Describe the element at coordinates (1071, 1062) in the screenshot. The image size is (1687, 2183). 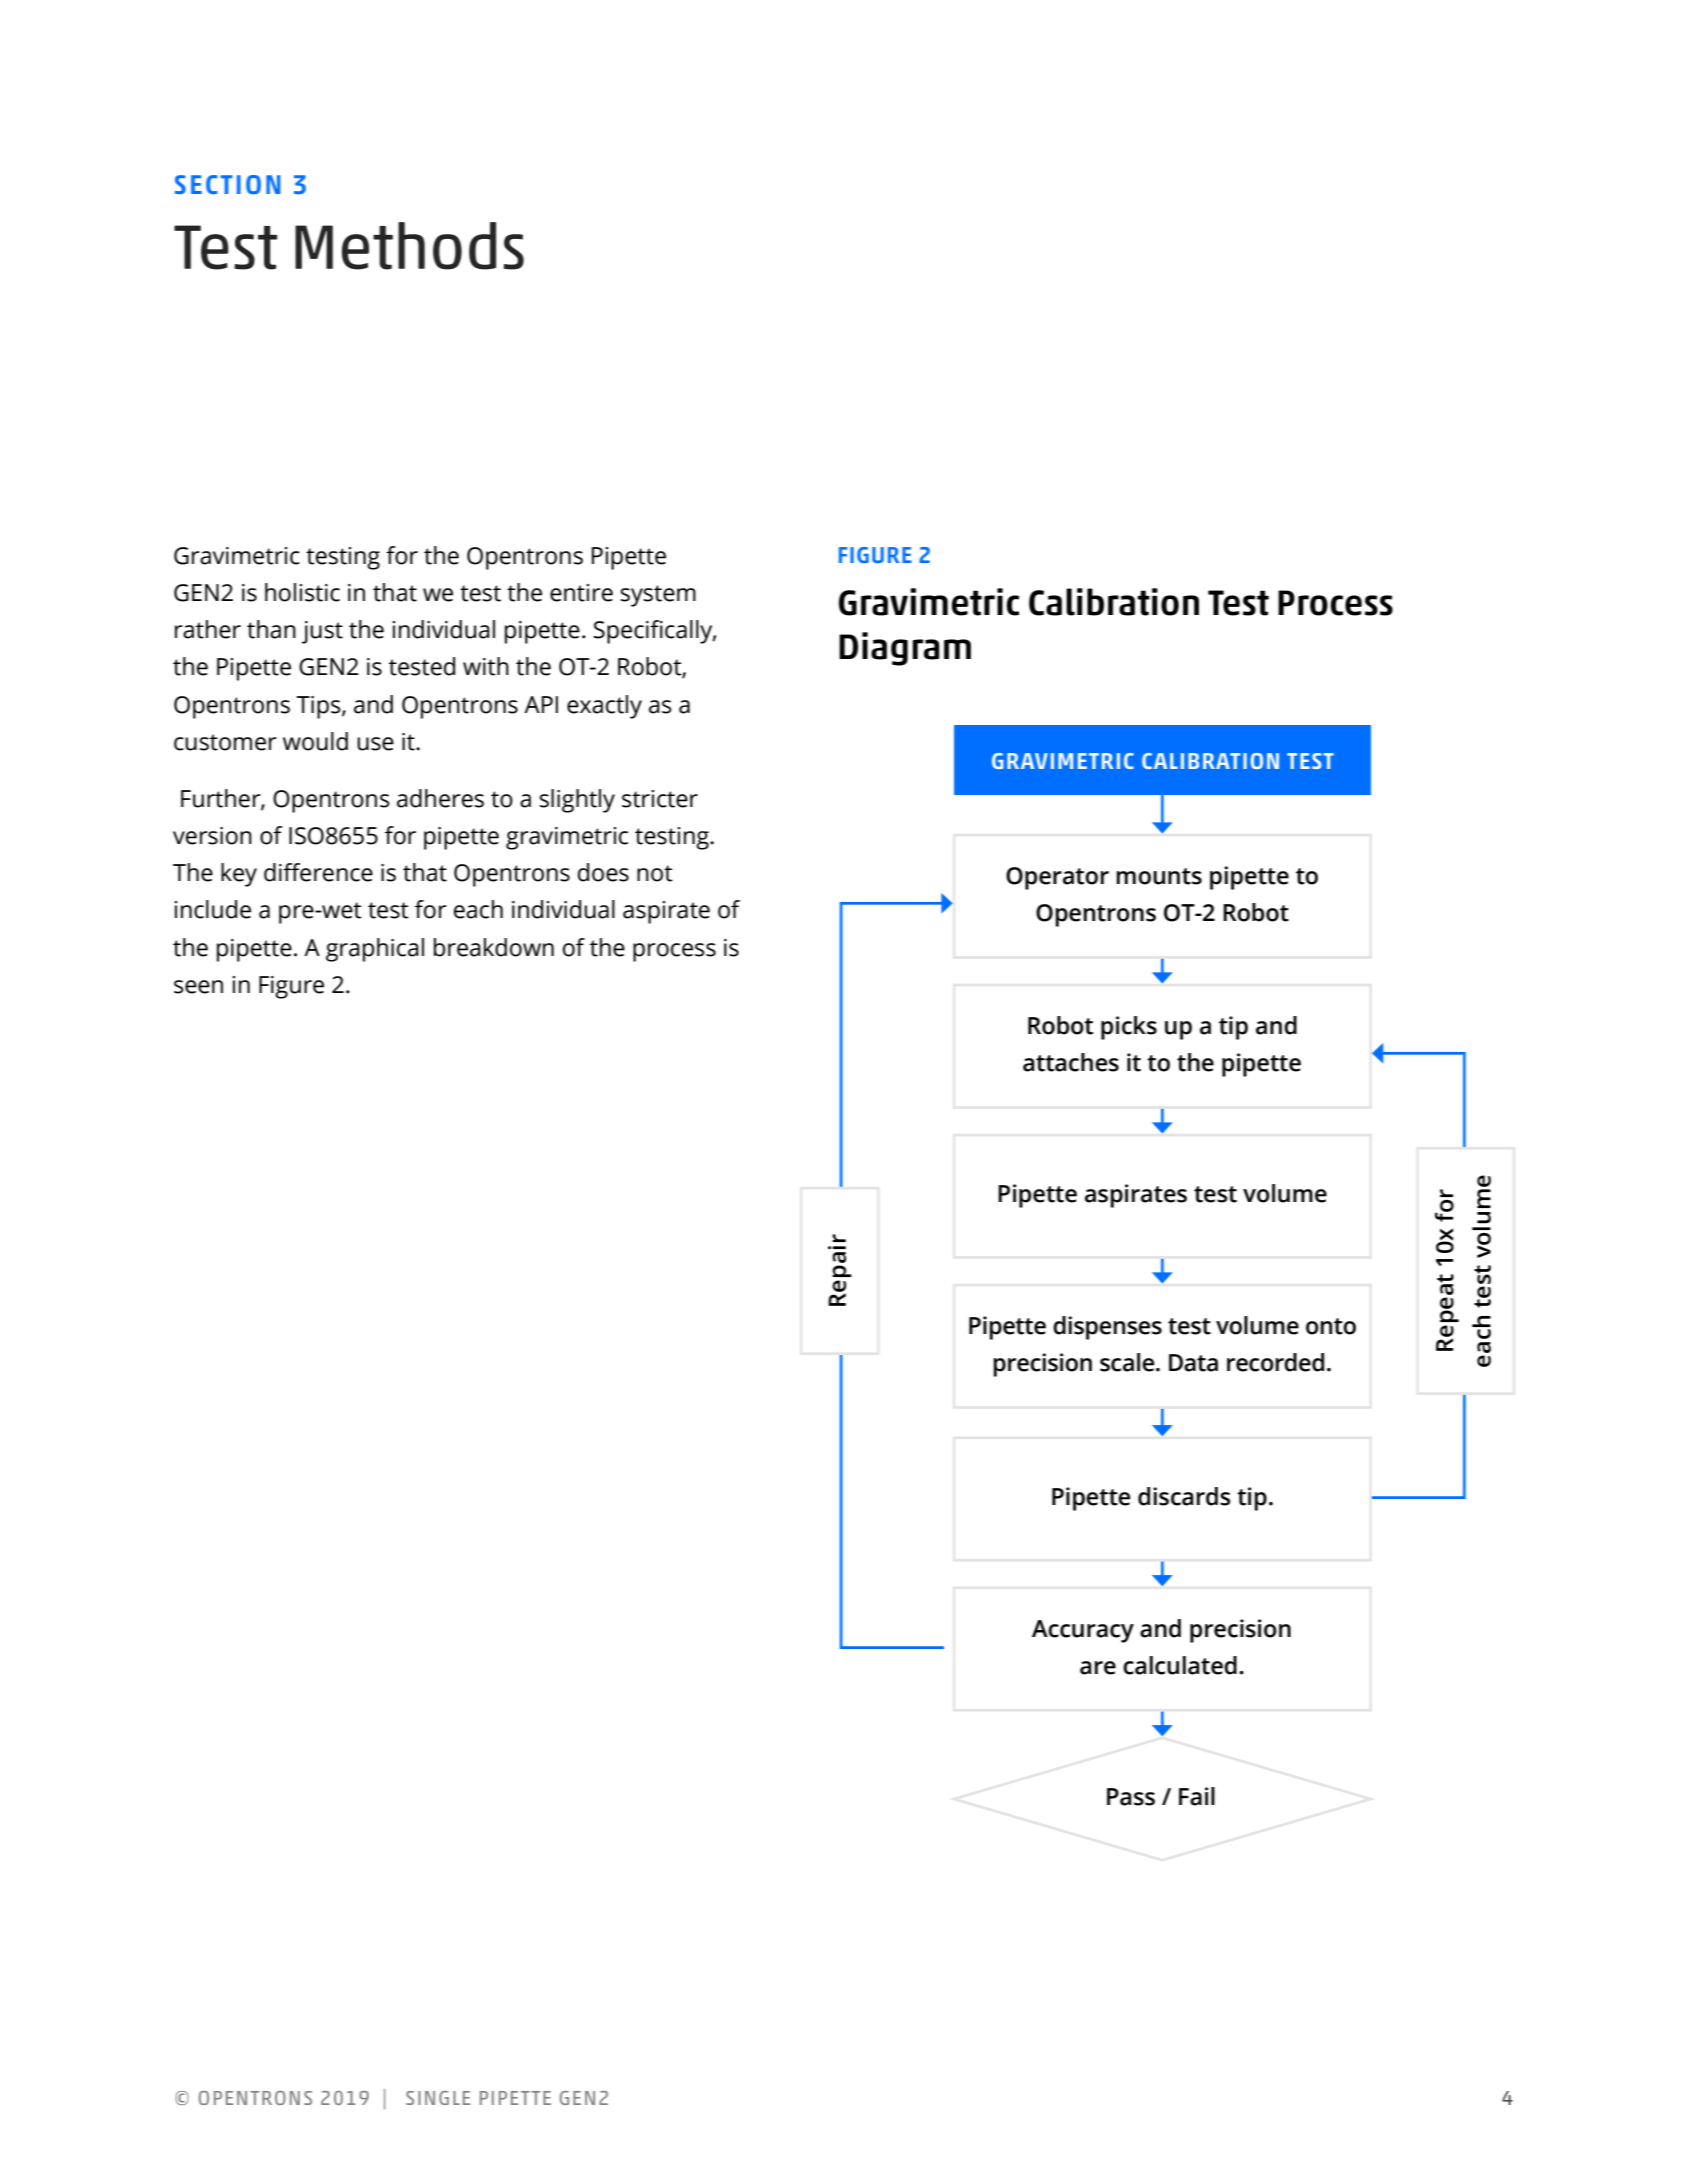
I see `attaches` at that location.
